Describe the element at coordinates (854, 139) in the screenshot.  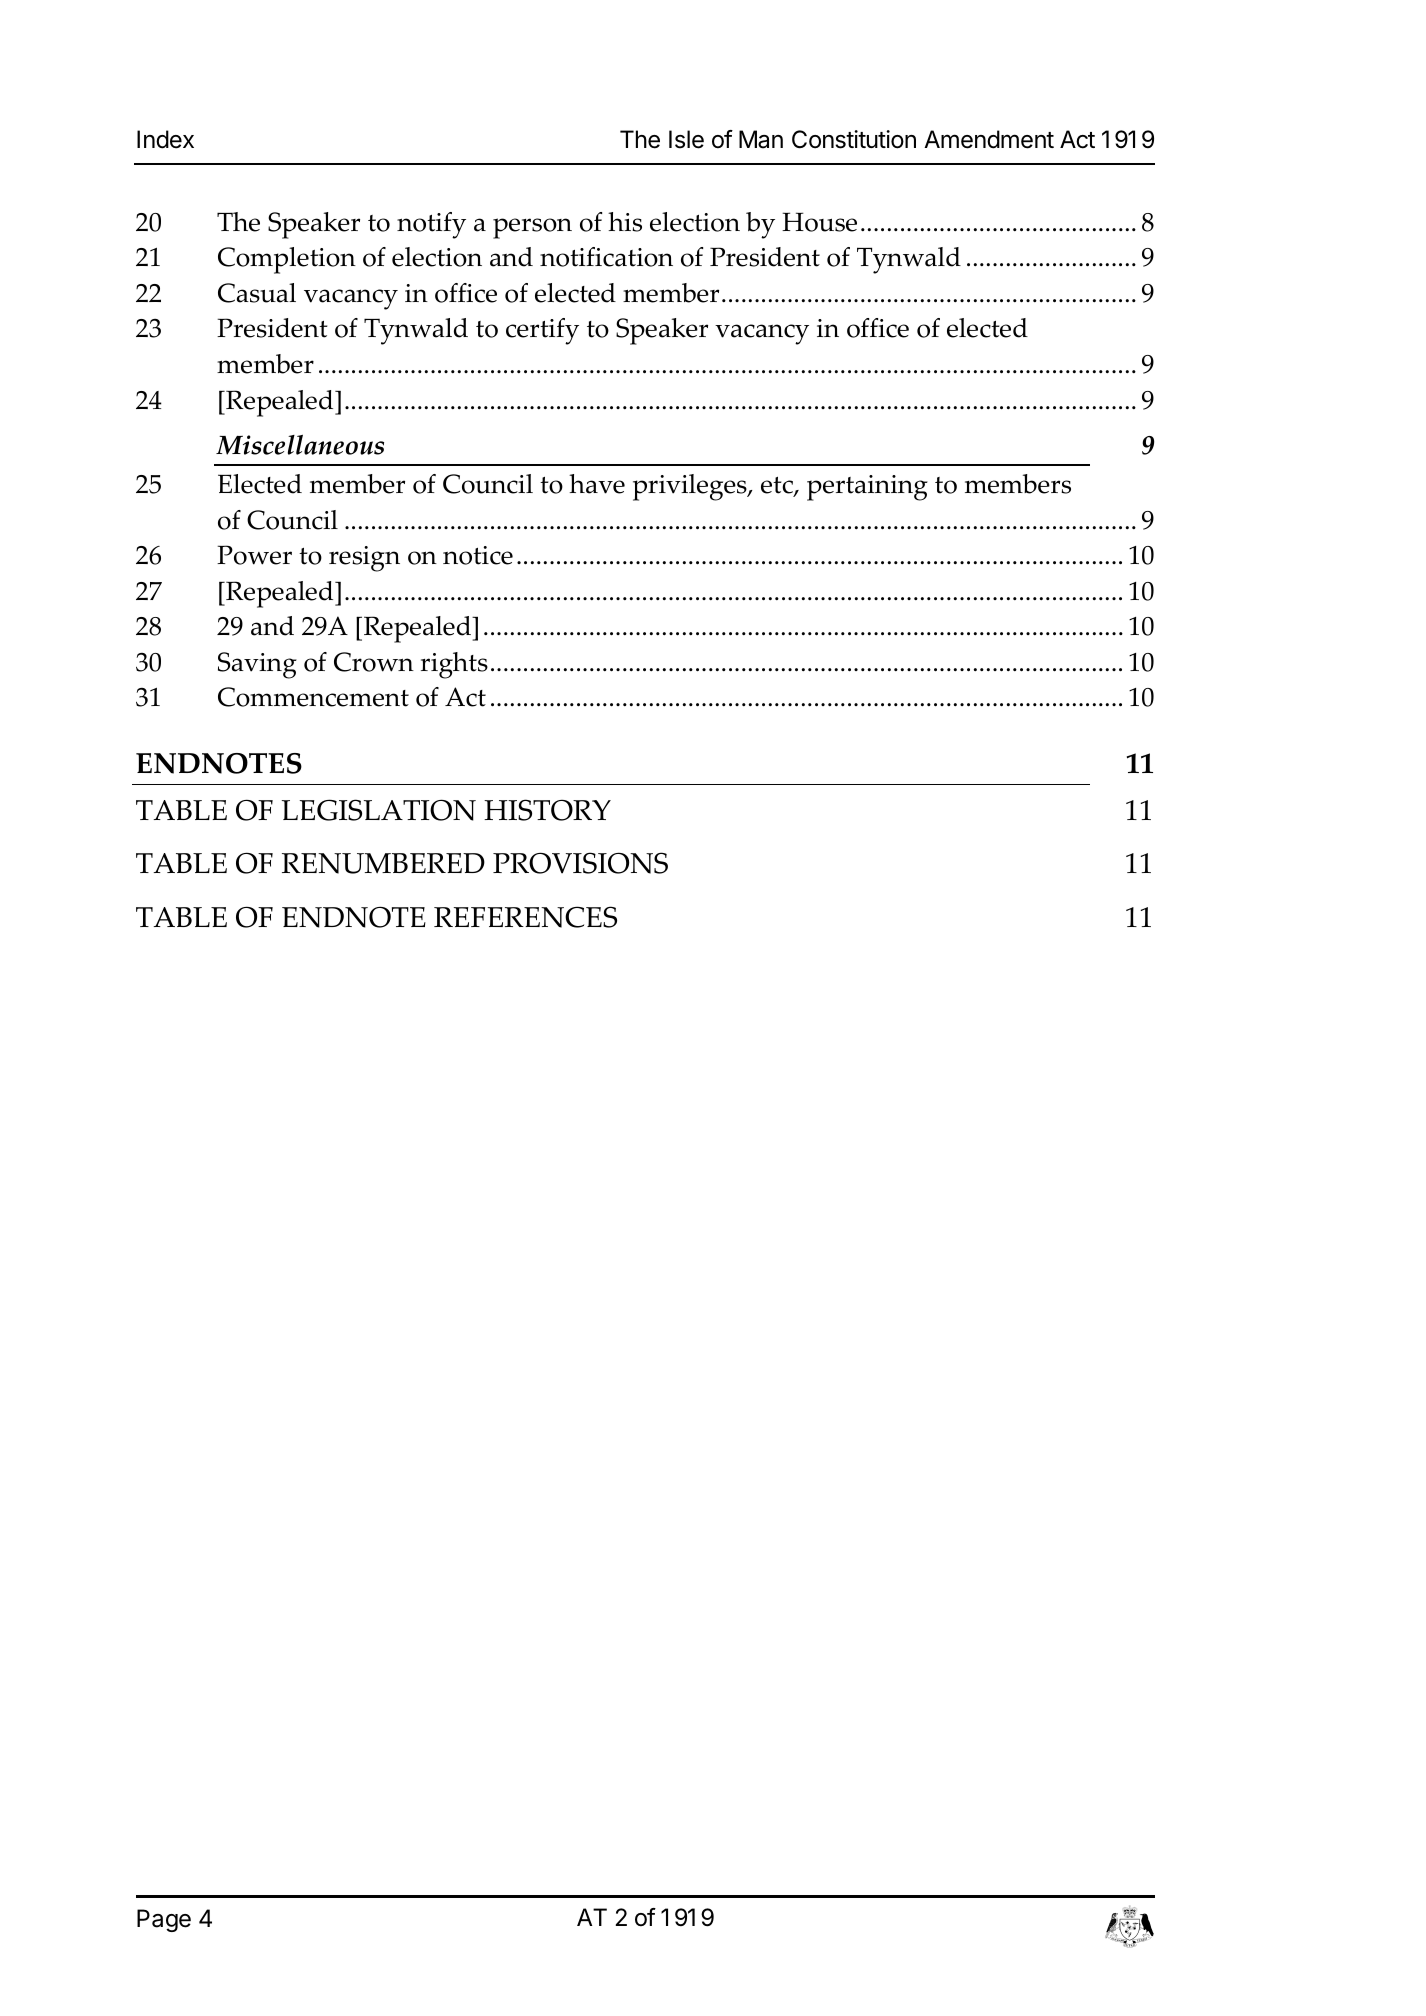
I see `Constitution` at that location.
